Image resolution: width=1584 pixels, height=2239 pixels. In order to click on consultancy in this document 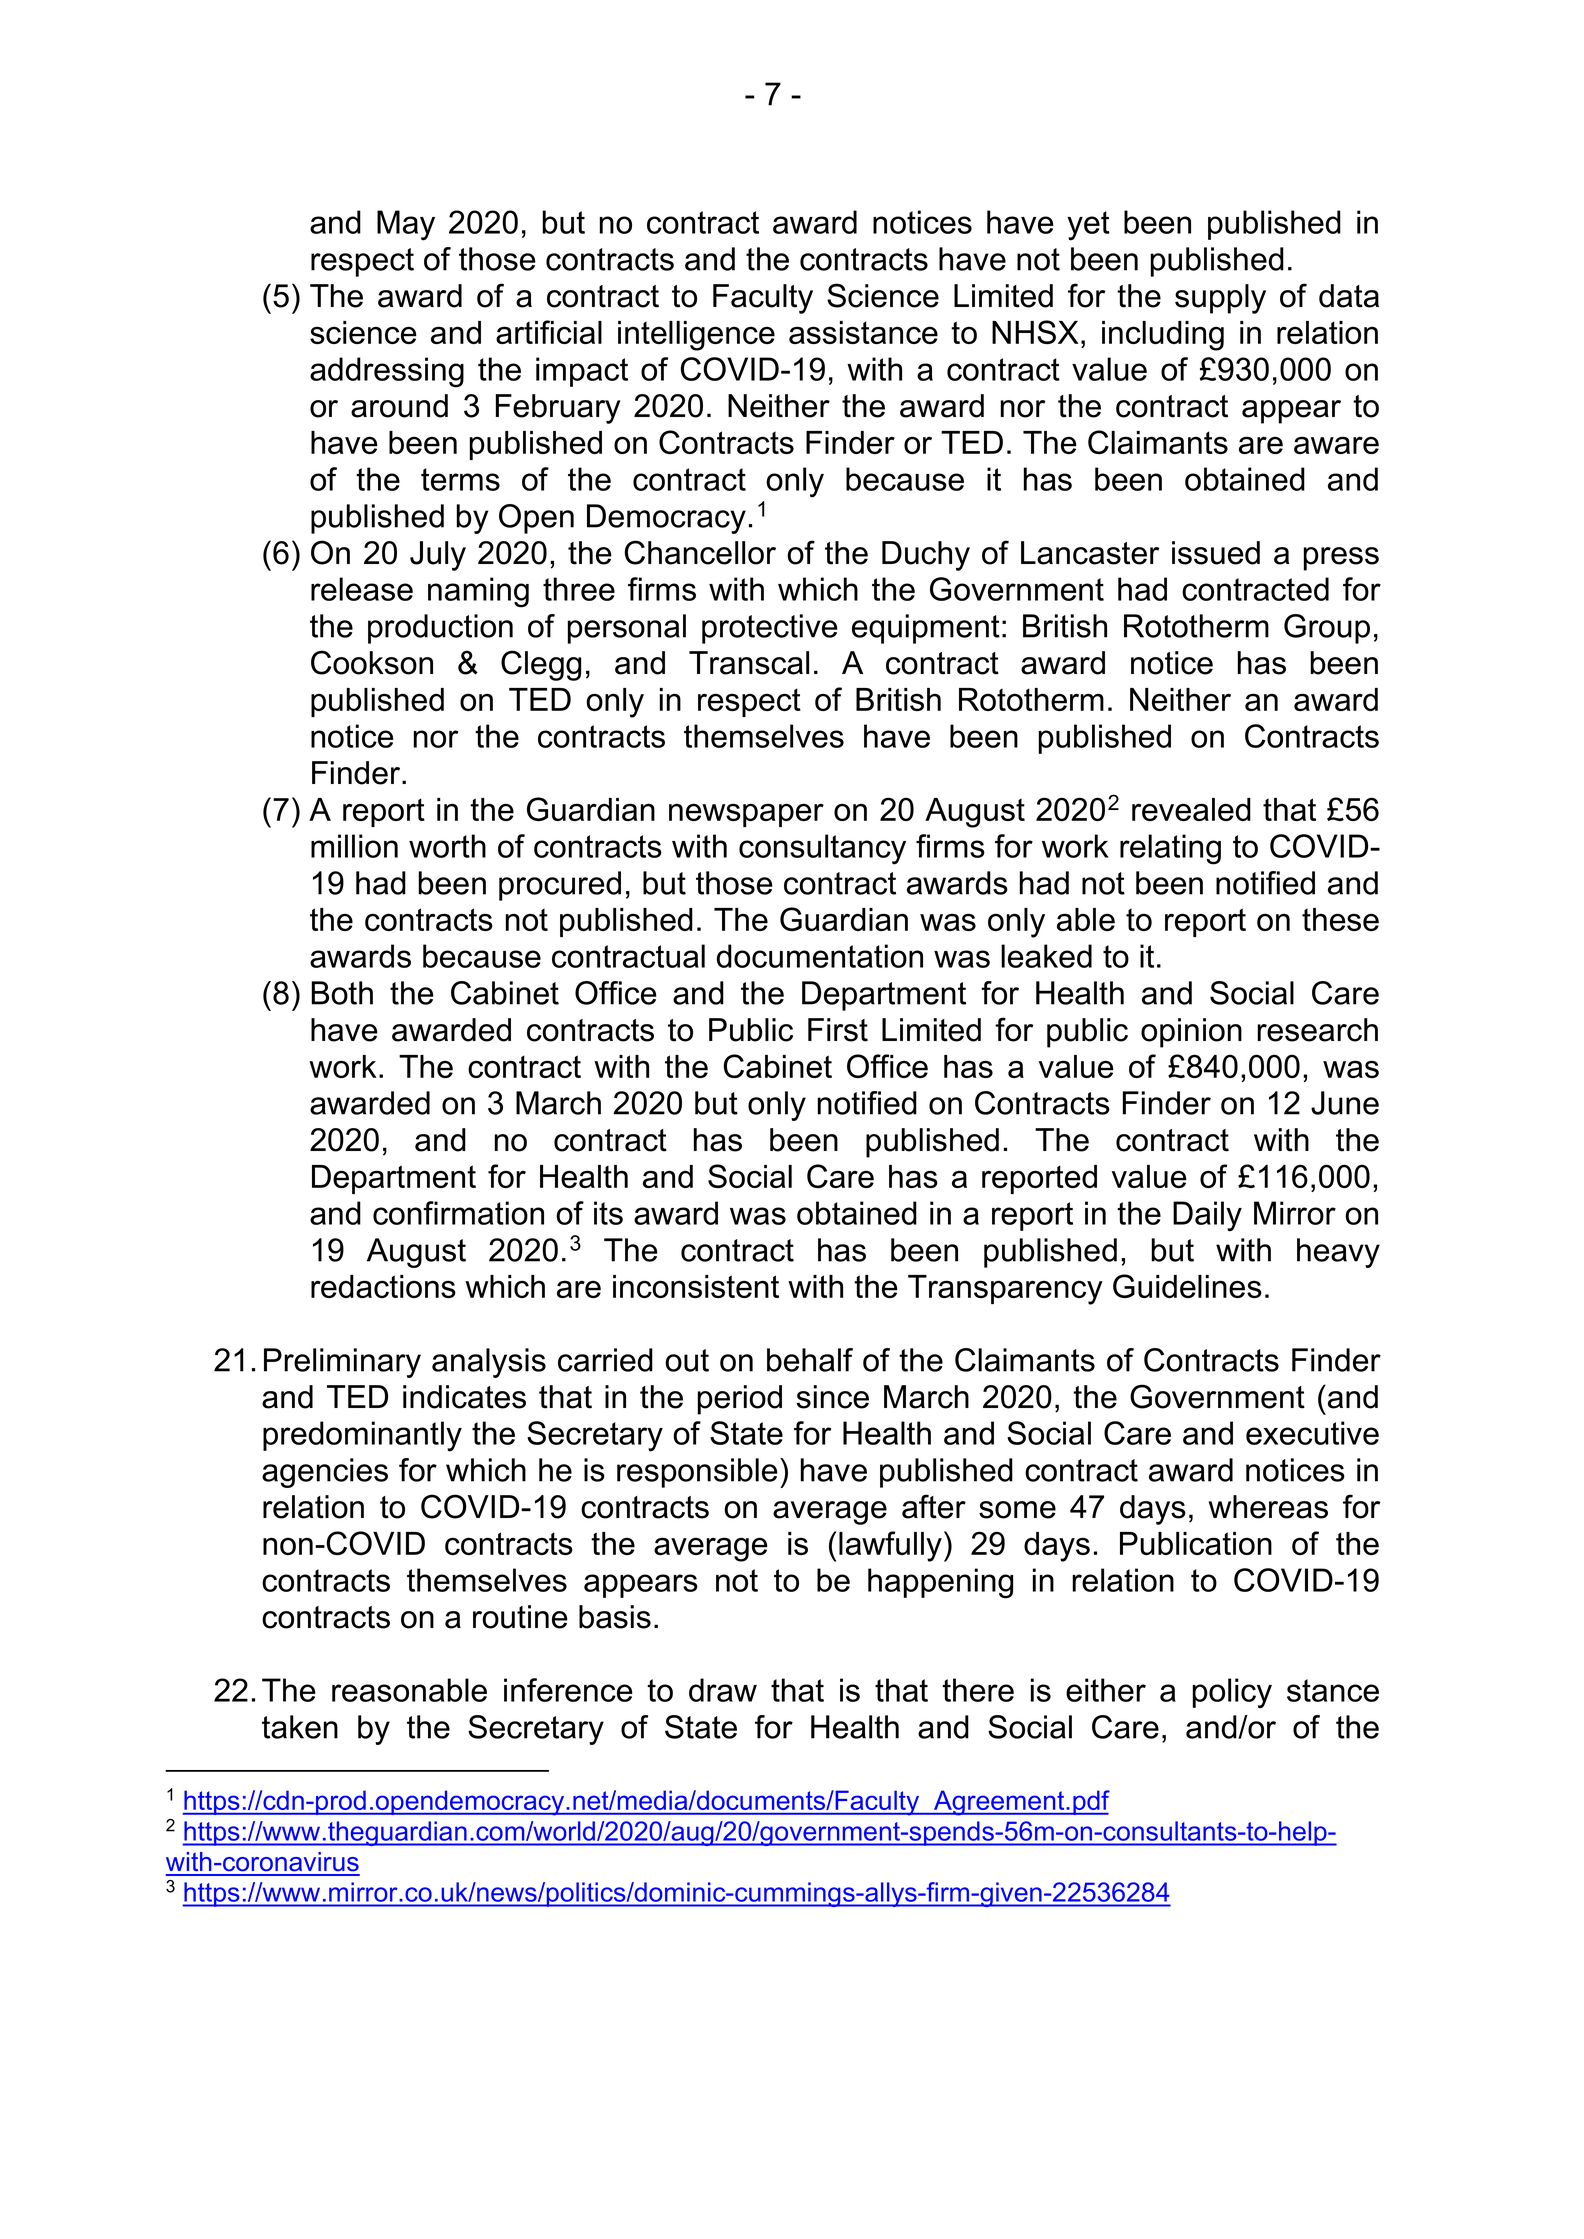, I will do `click(822, 849)`.
